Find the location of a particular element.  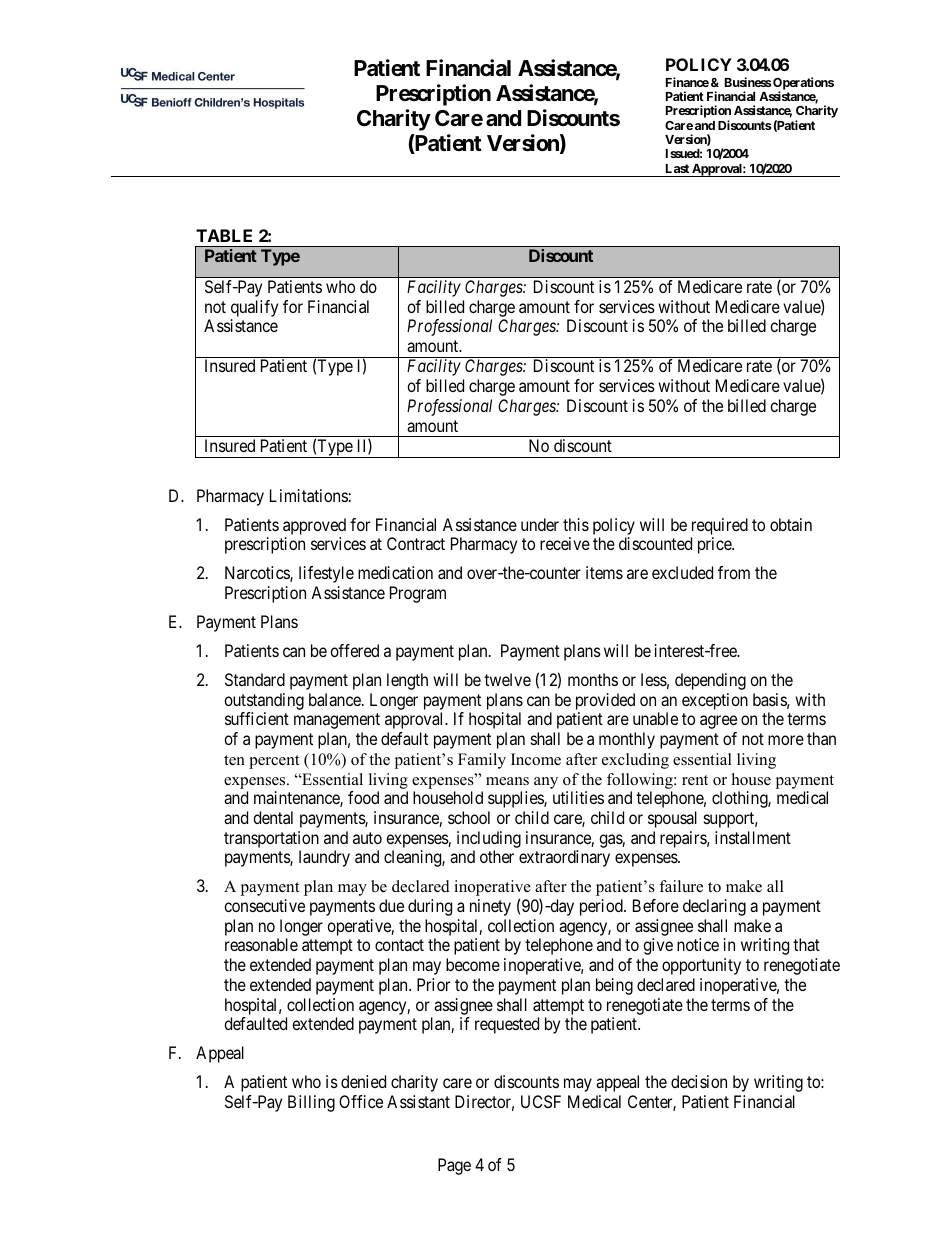

Last is located at coordinates (677, 168).
